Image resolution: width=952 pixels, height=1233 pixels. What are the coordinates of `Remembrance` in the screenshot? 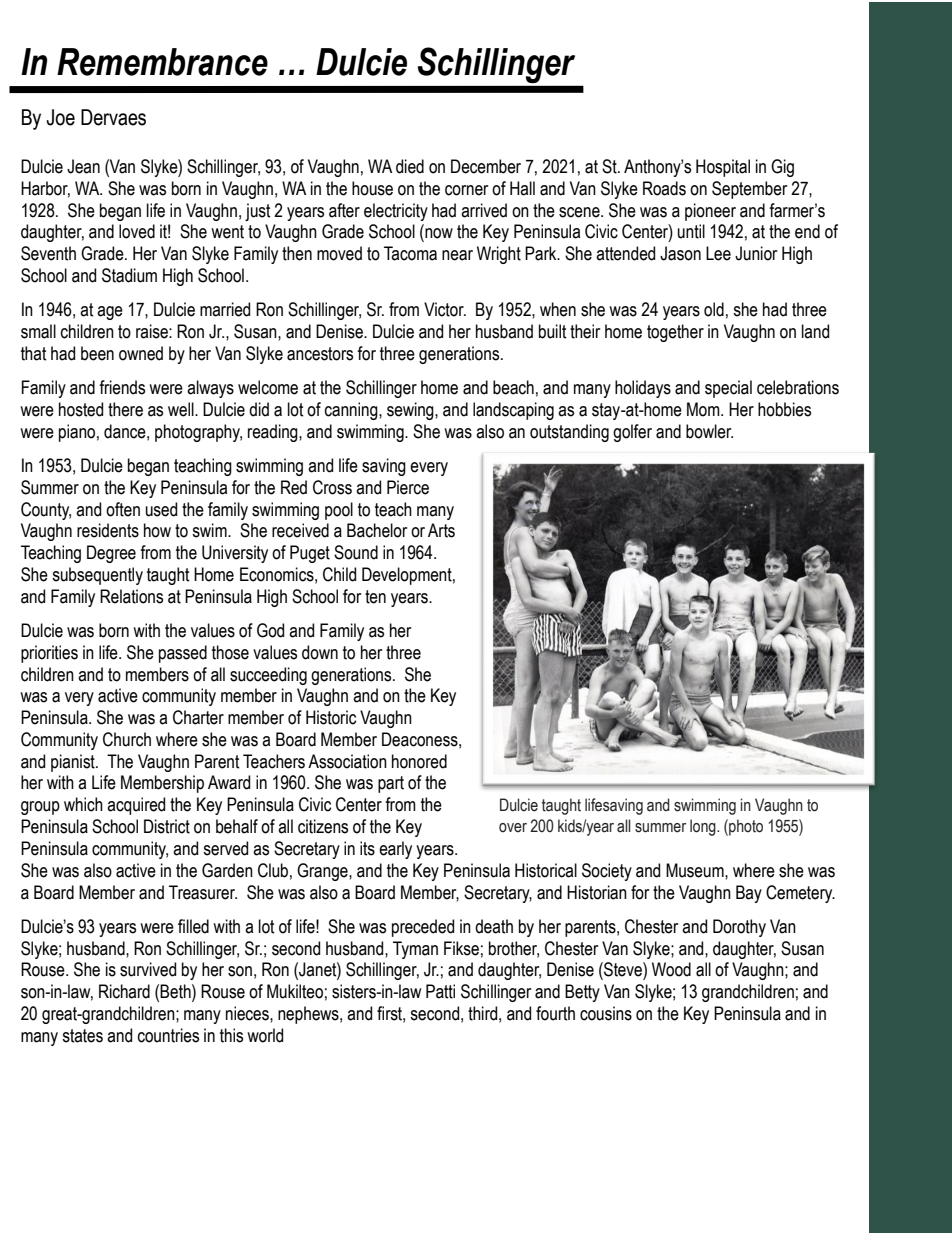 It's located at (162, 62).
